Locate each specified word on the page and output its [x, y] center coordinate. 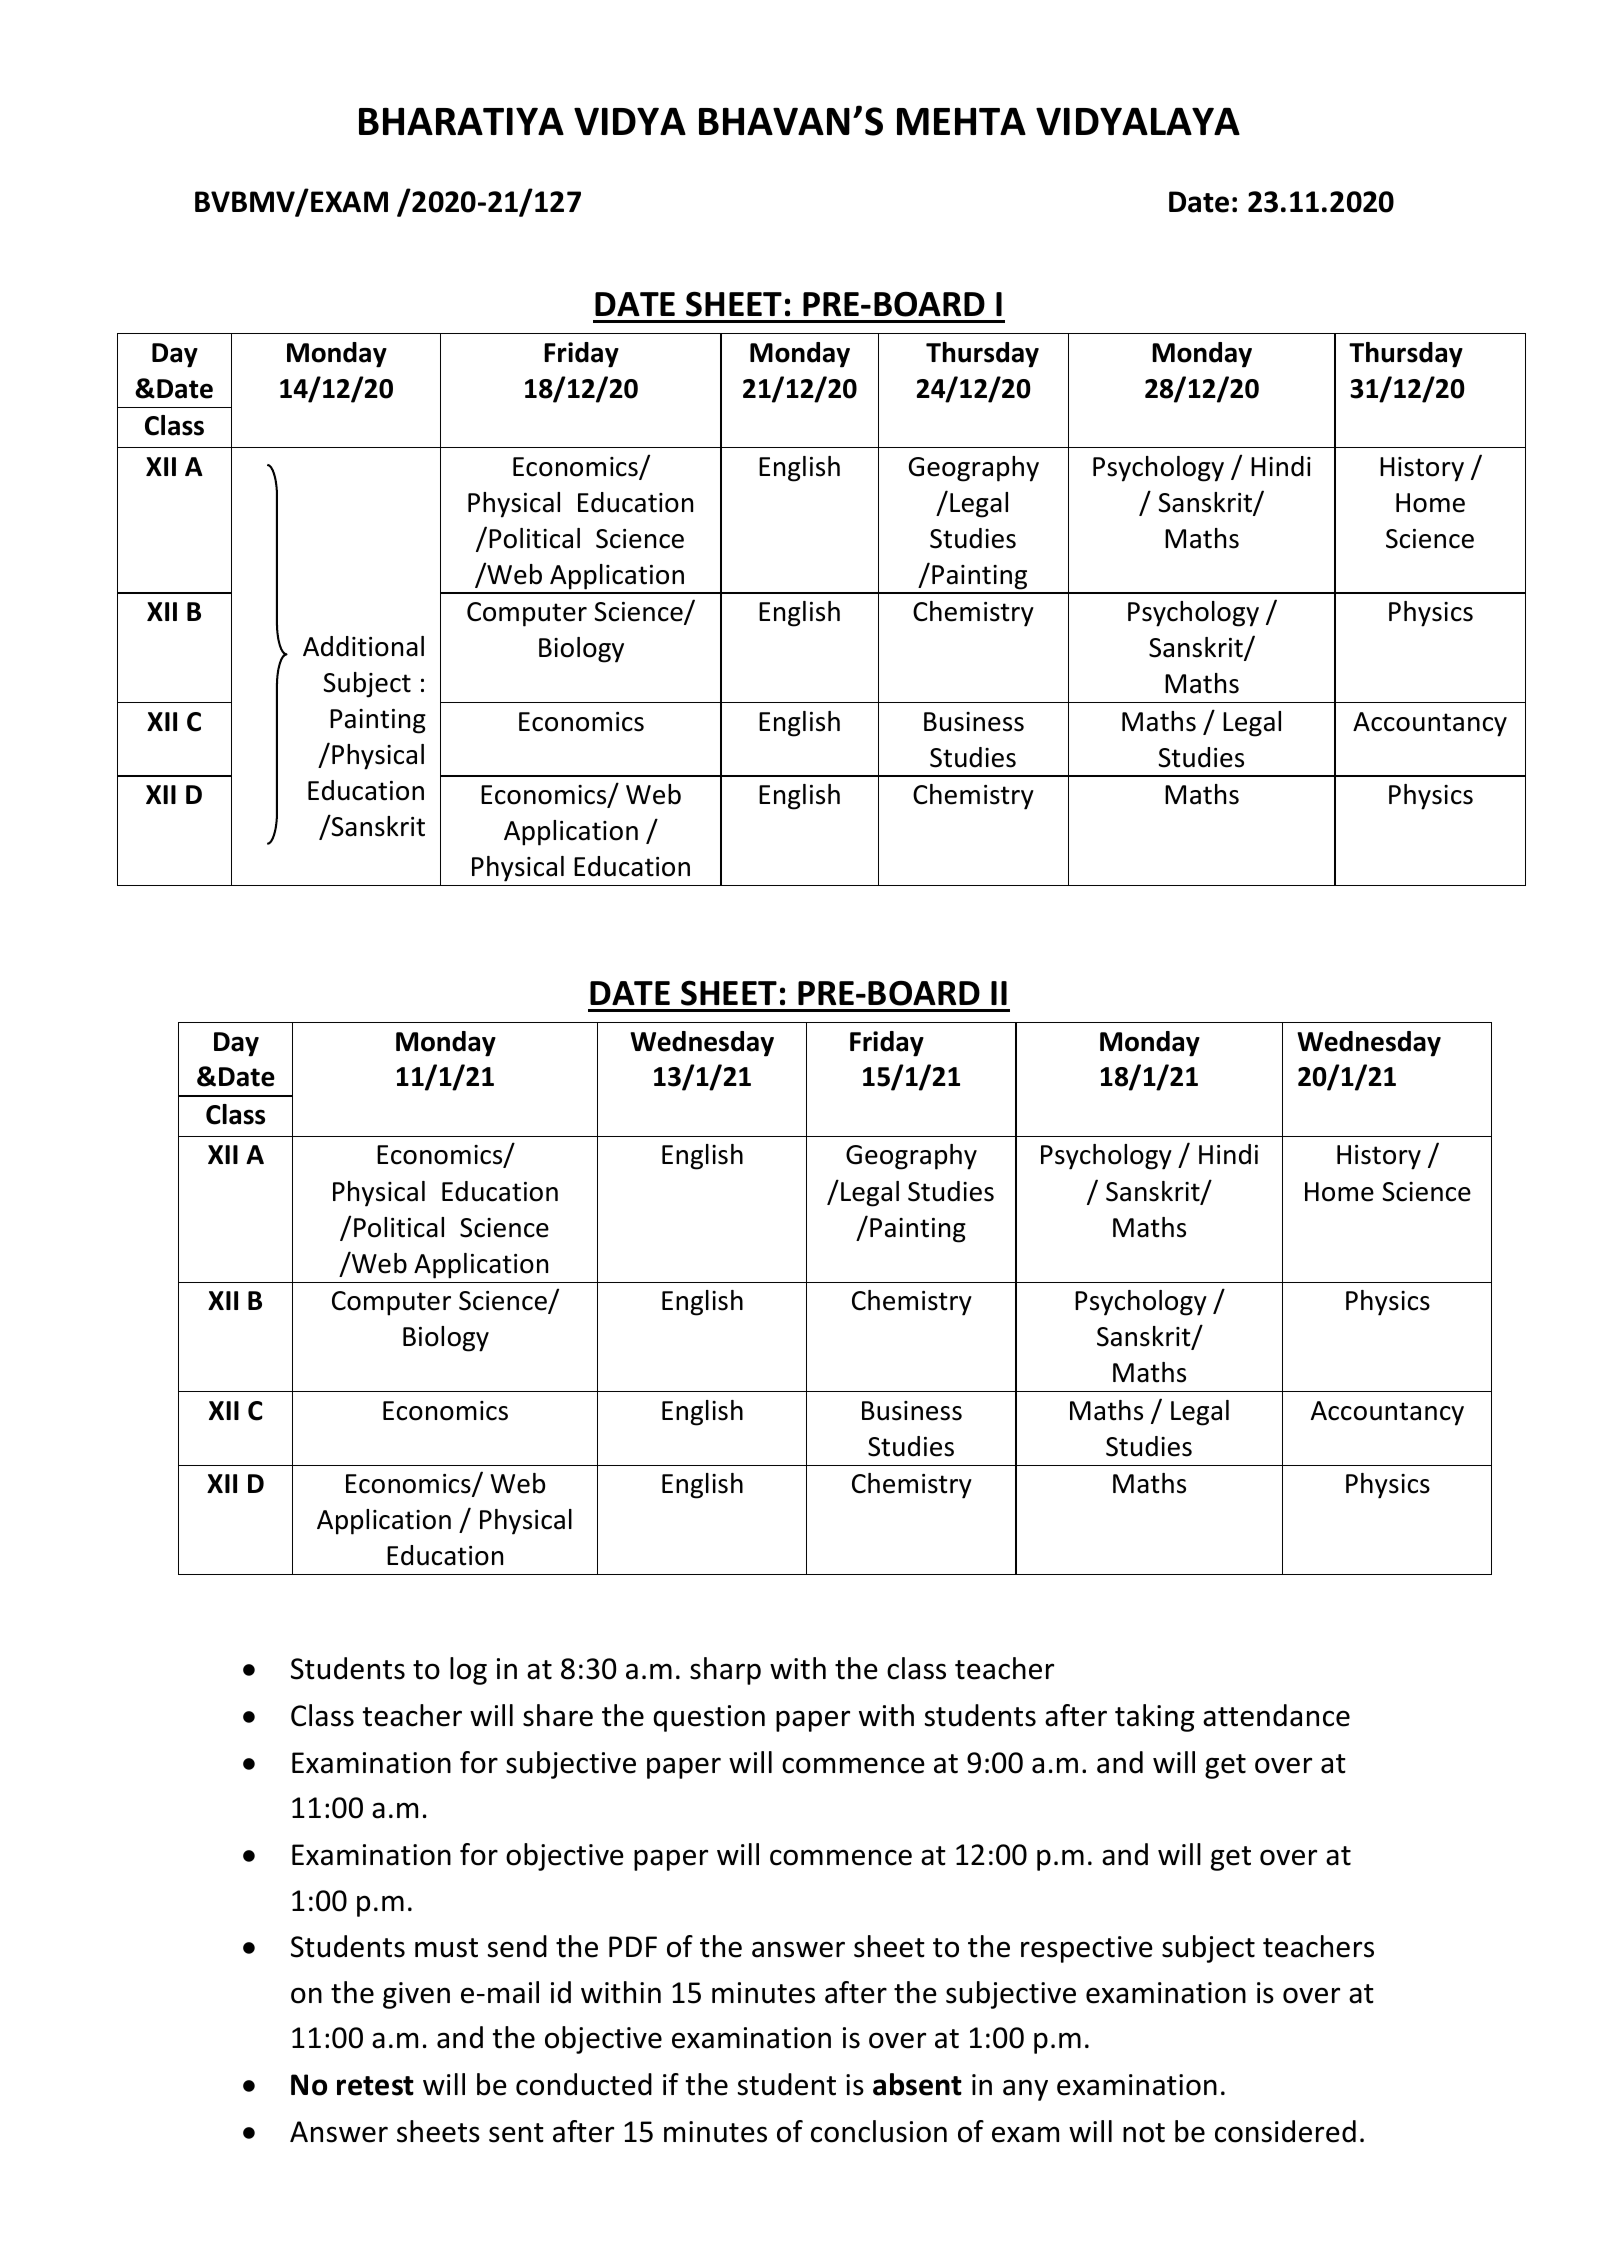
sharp [725, 1671]
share [558, 1715]
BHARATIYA [461, 121]
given [416, 1995]
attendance [1276, 1715]
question [709, 1718]
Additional [363, 646]
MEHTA [961, 121]
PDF [633, 1946]
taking [1154, 1718]
